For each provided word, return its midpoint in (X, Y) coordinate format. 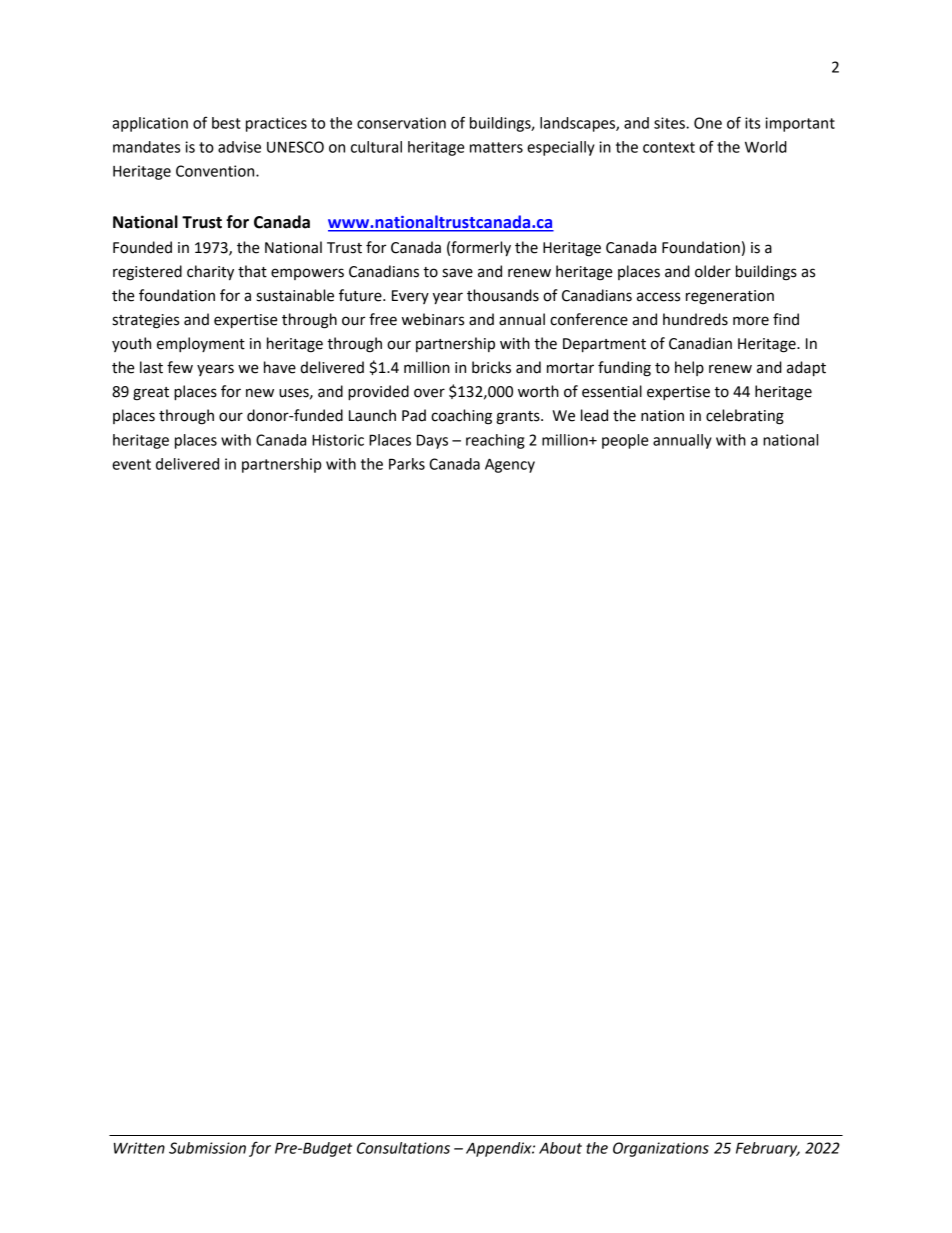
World (766, 147)
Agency (510, 465)
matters (496, 147)
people (625, 441)
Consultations (403, 1148)
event (131, 464)
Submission (207, 1148)
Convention (216, 171)
